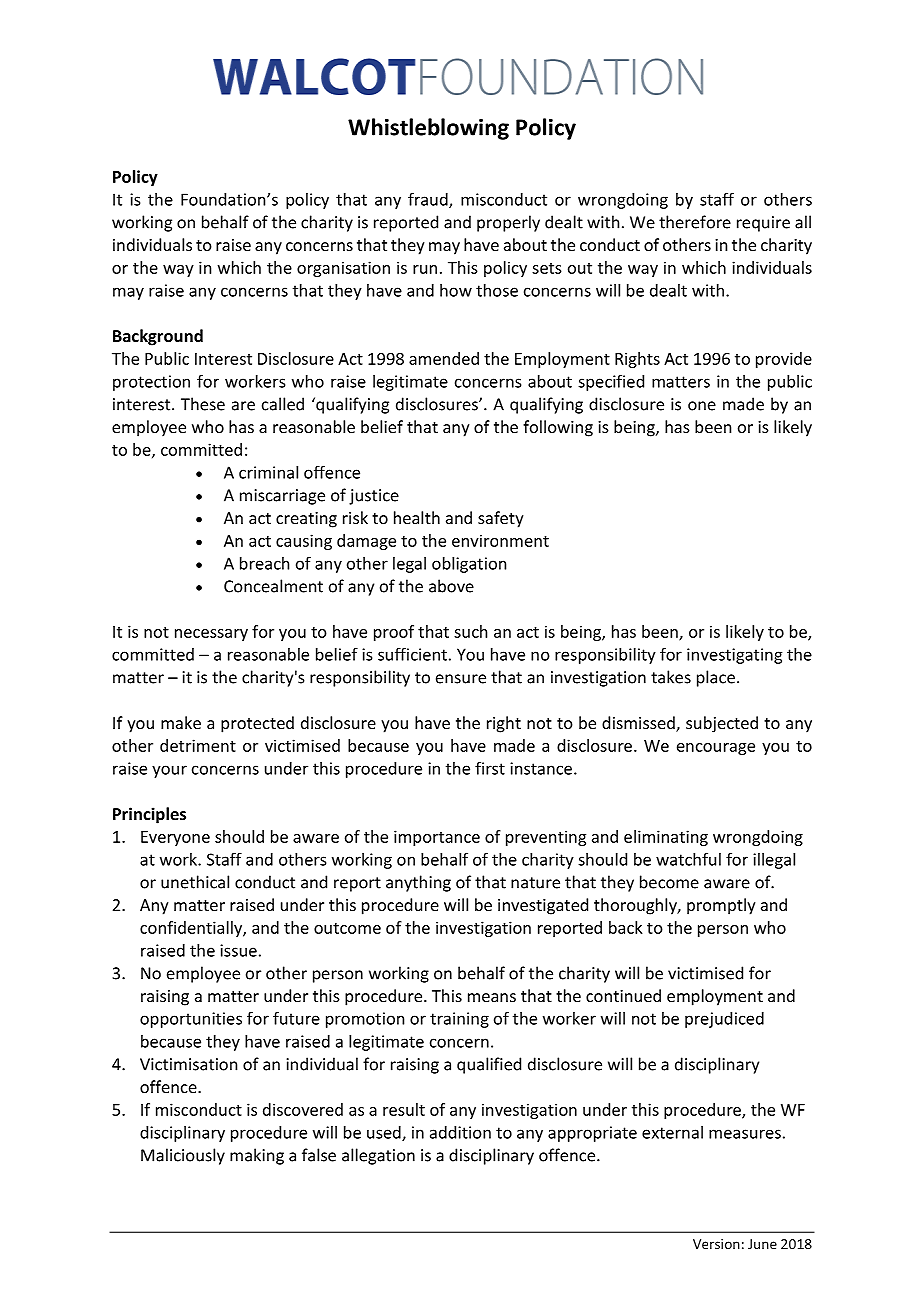  What do you see at coordinates (721, 906) in the screenshot?
I see `promptly` at bounding box center [721, 906].
